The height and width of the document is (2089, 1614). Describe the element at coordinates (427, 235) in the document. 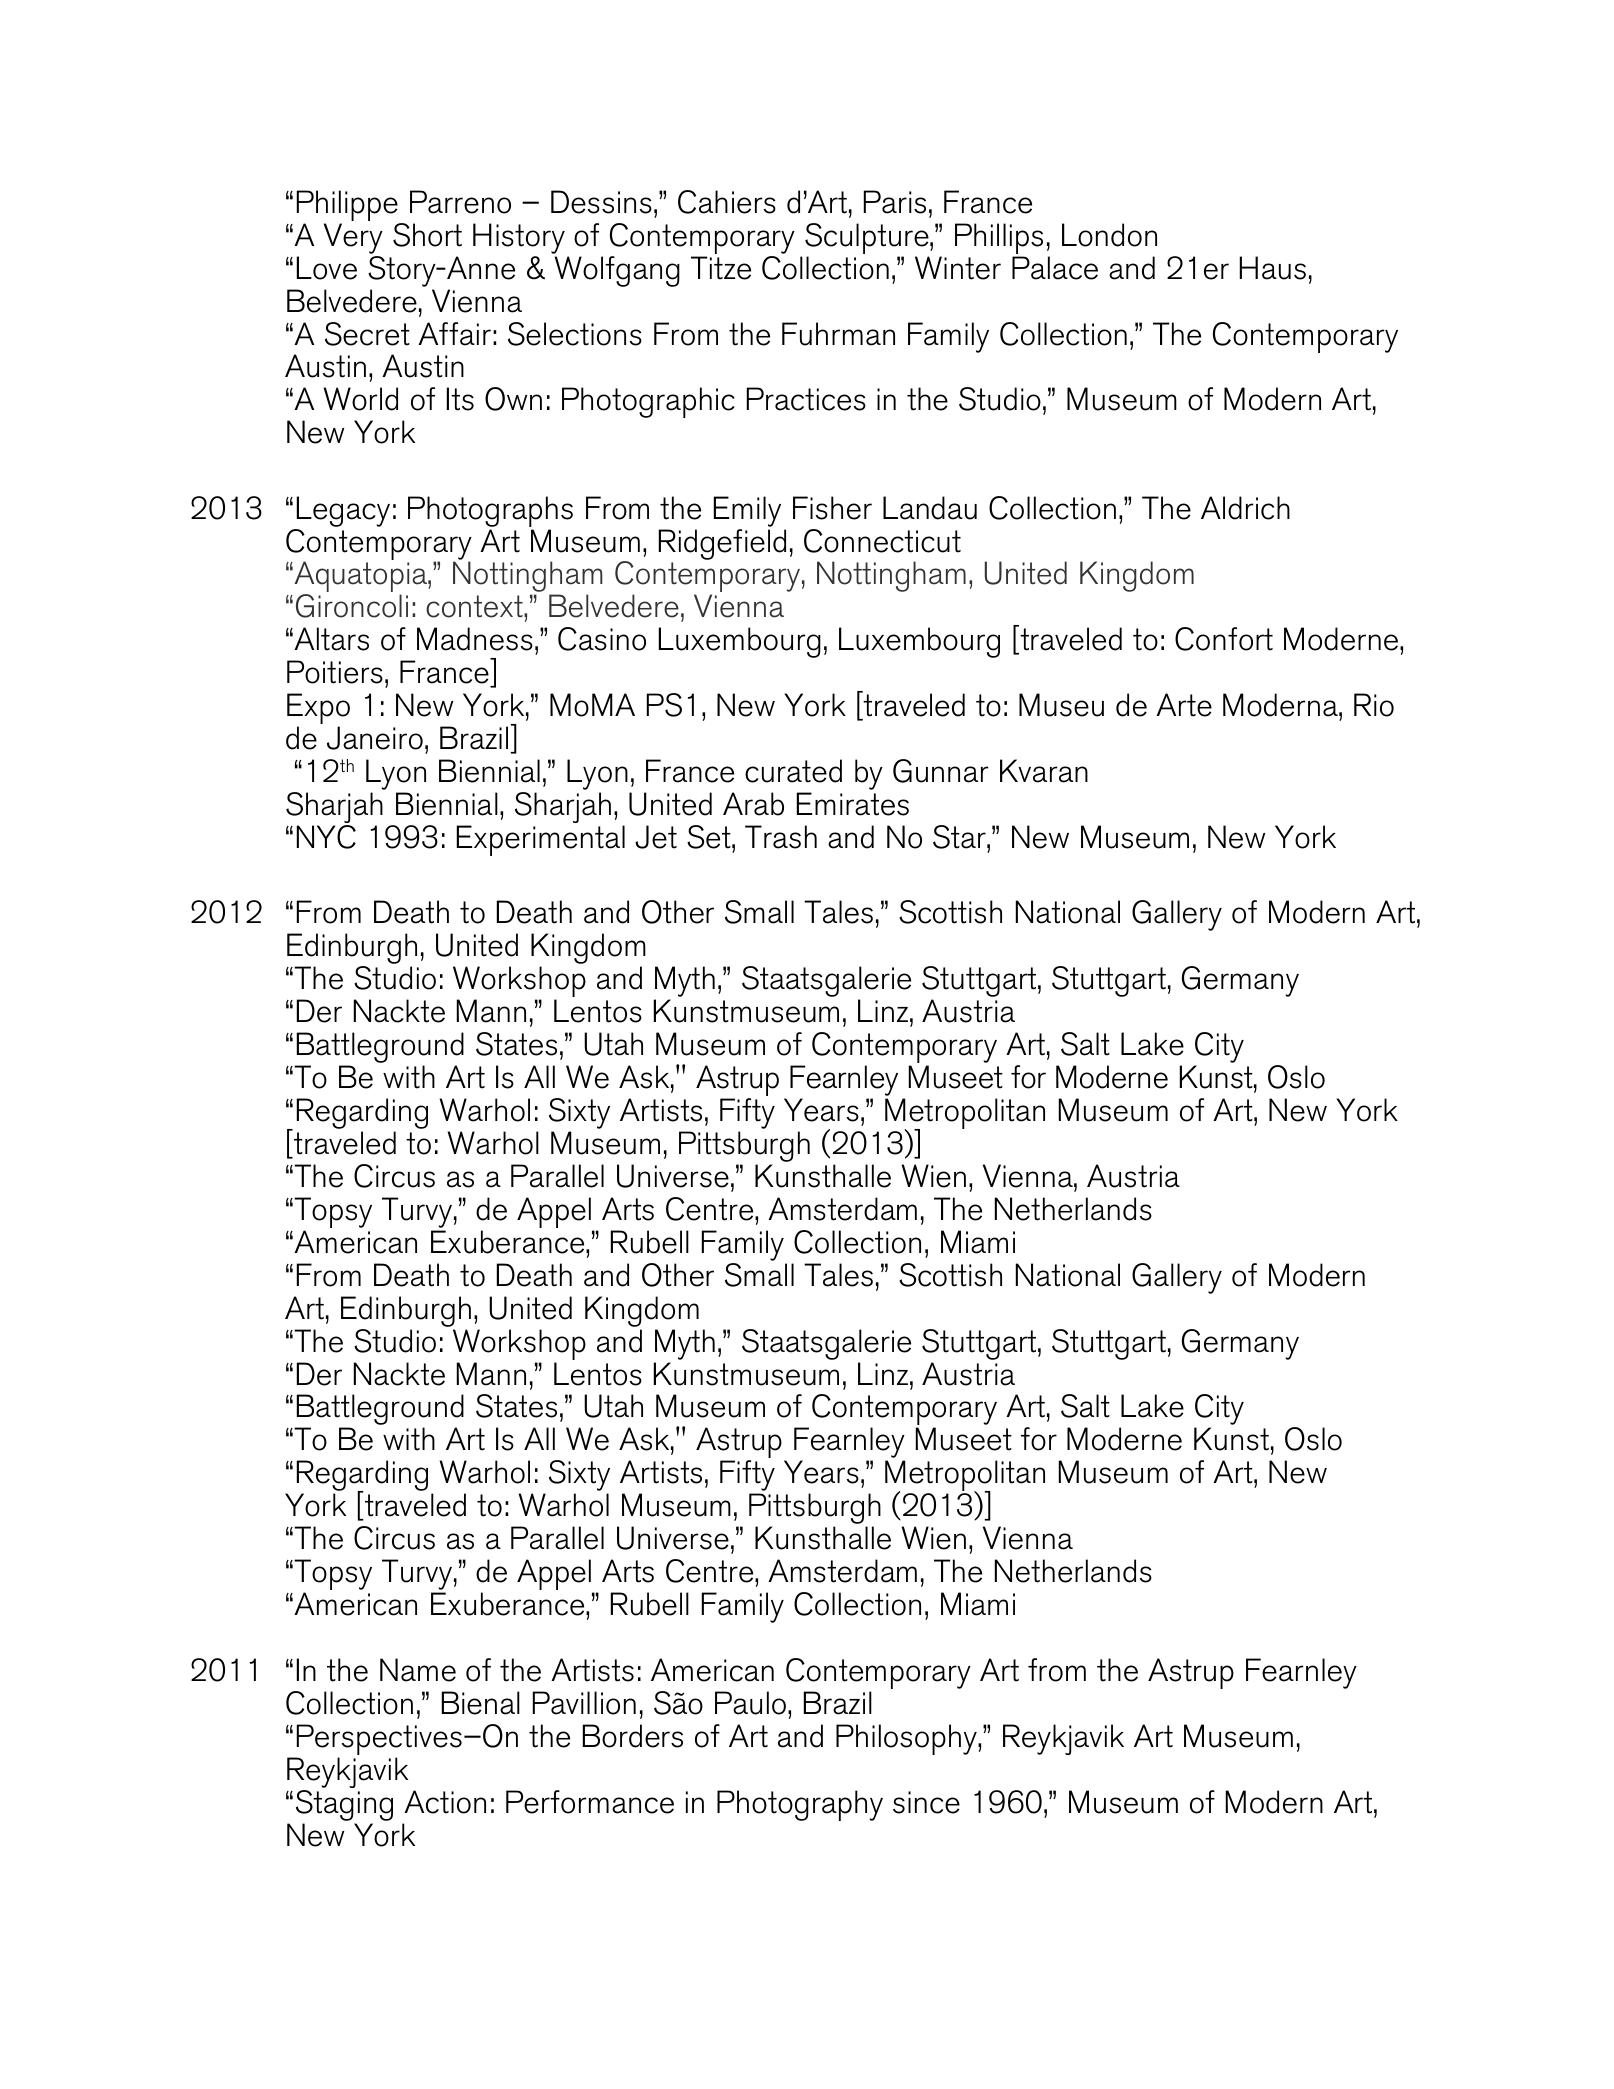

I see `Short` at that location.
